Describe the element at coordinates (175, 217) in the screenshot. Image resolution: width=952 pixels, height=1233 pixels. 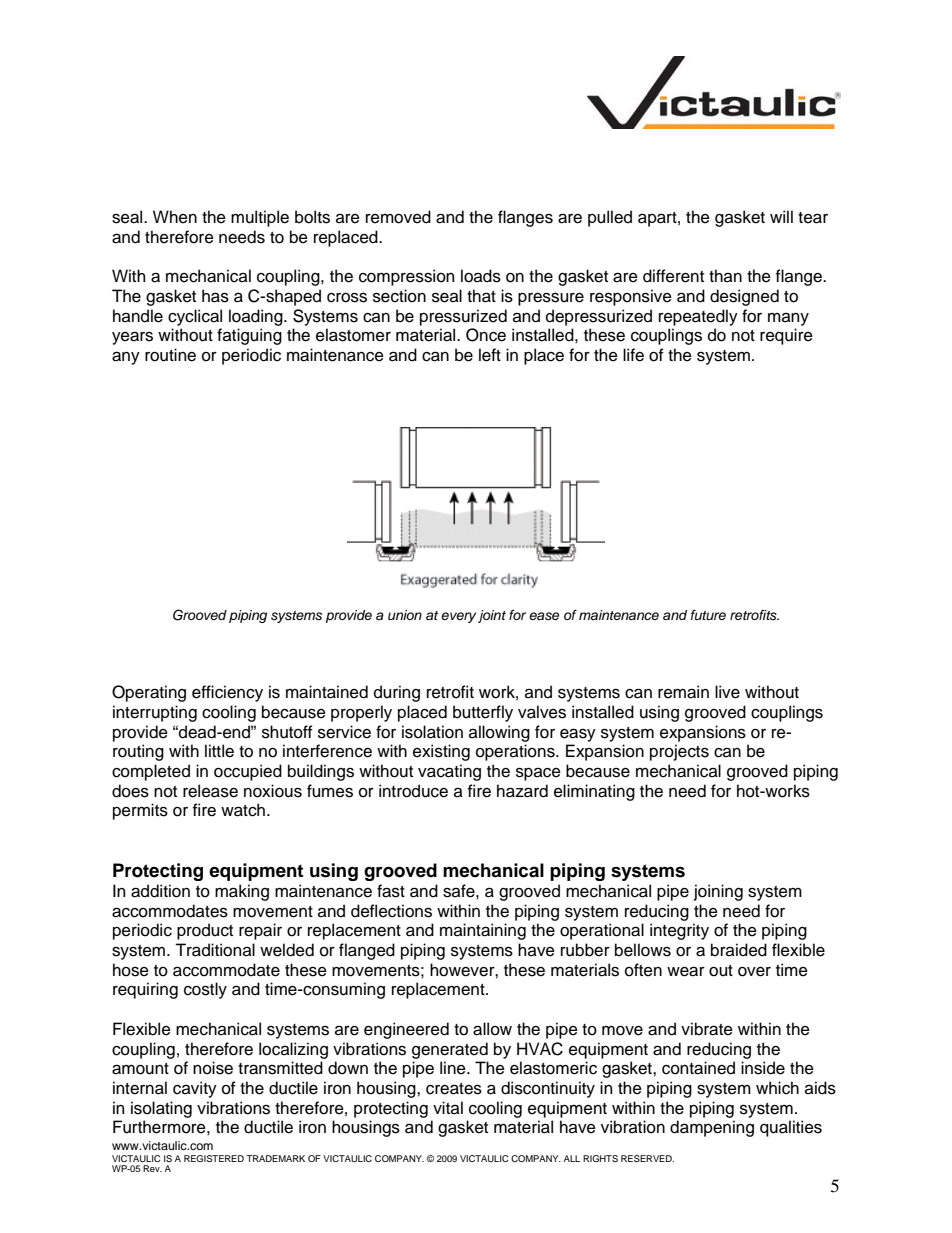
I see `When` at that location.
